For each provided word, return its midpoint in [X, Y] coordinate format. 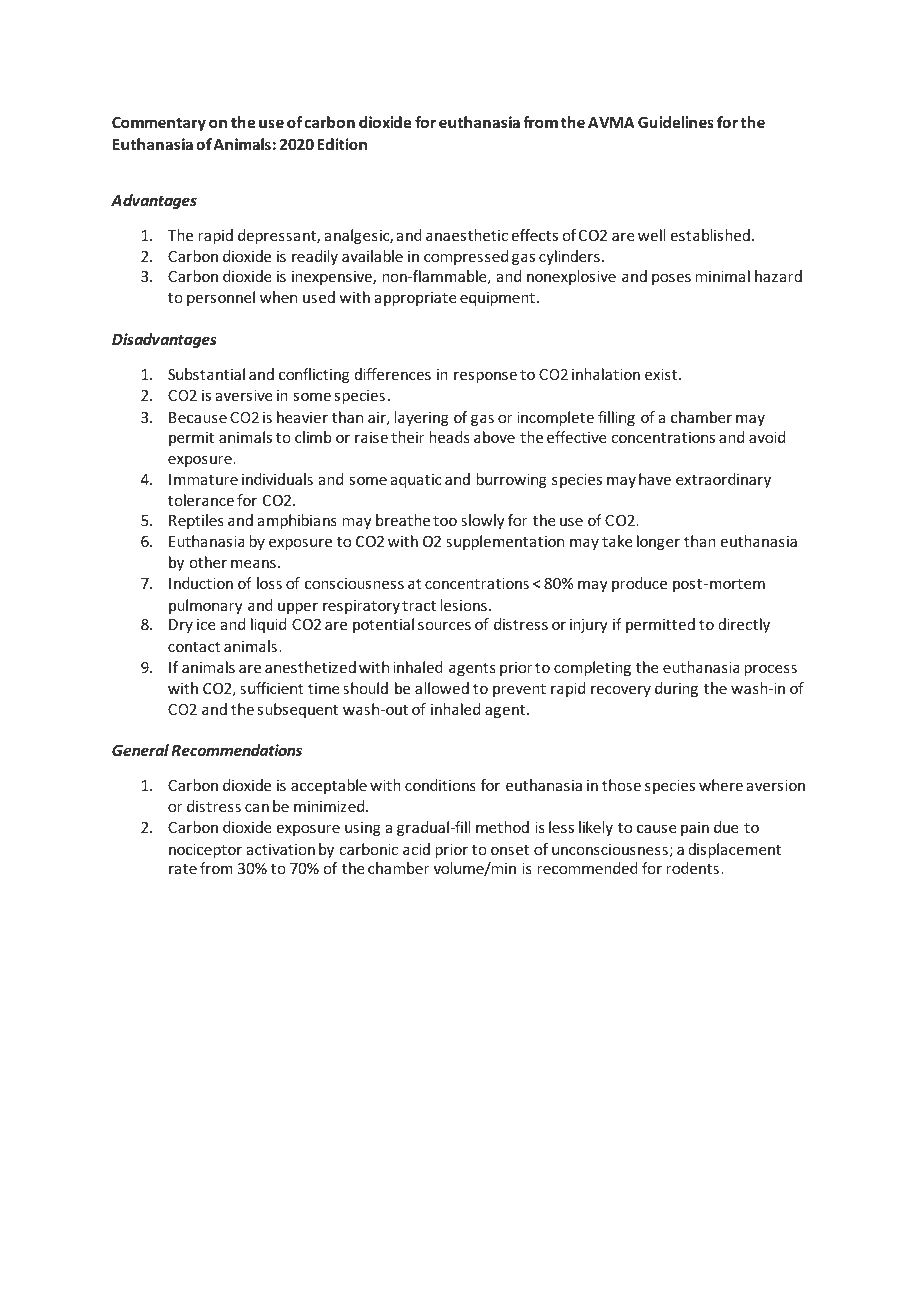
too [445, 521]
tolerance [201, 500]
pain [695, 829]
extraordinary [723, 480]
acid [416, 849]
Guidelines [676, 122]
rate [183, 869]
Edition [342, 144]
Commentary [159, 124]
